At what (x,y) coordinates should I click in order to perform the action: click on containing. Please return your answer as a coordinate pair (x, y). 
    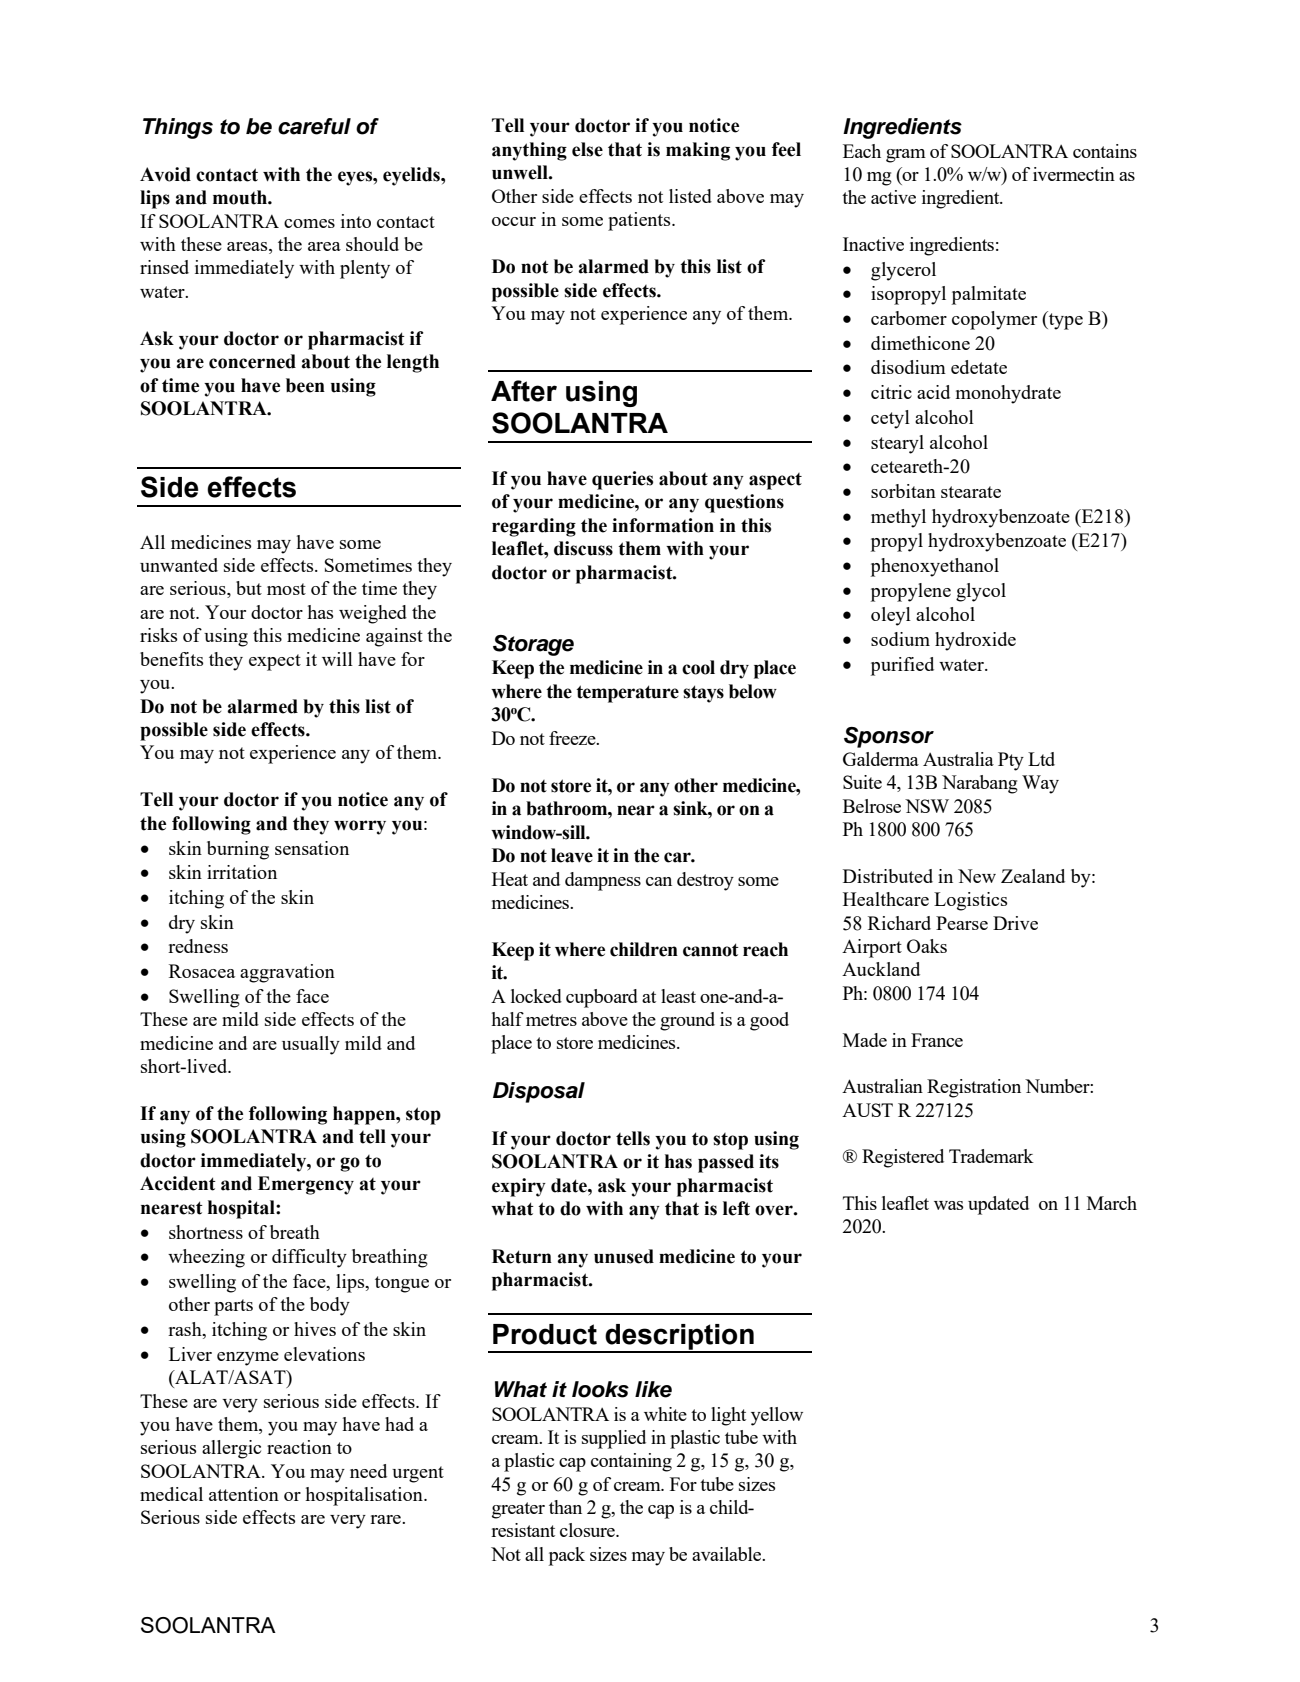
    Looking at the image, I should click on (631, 1462).
